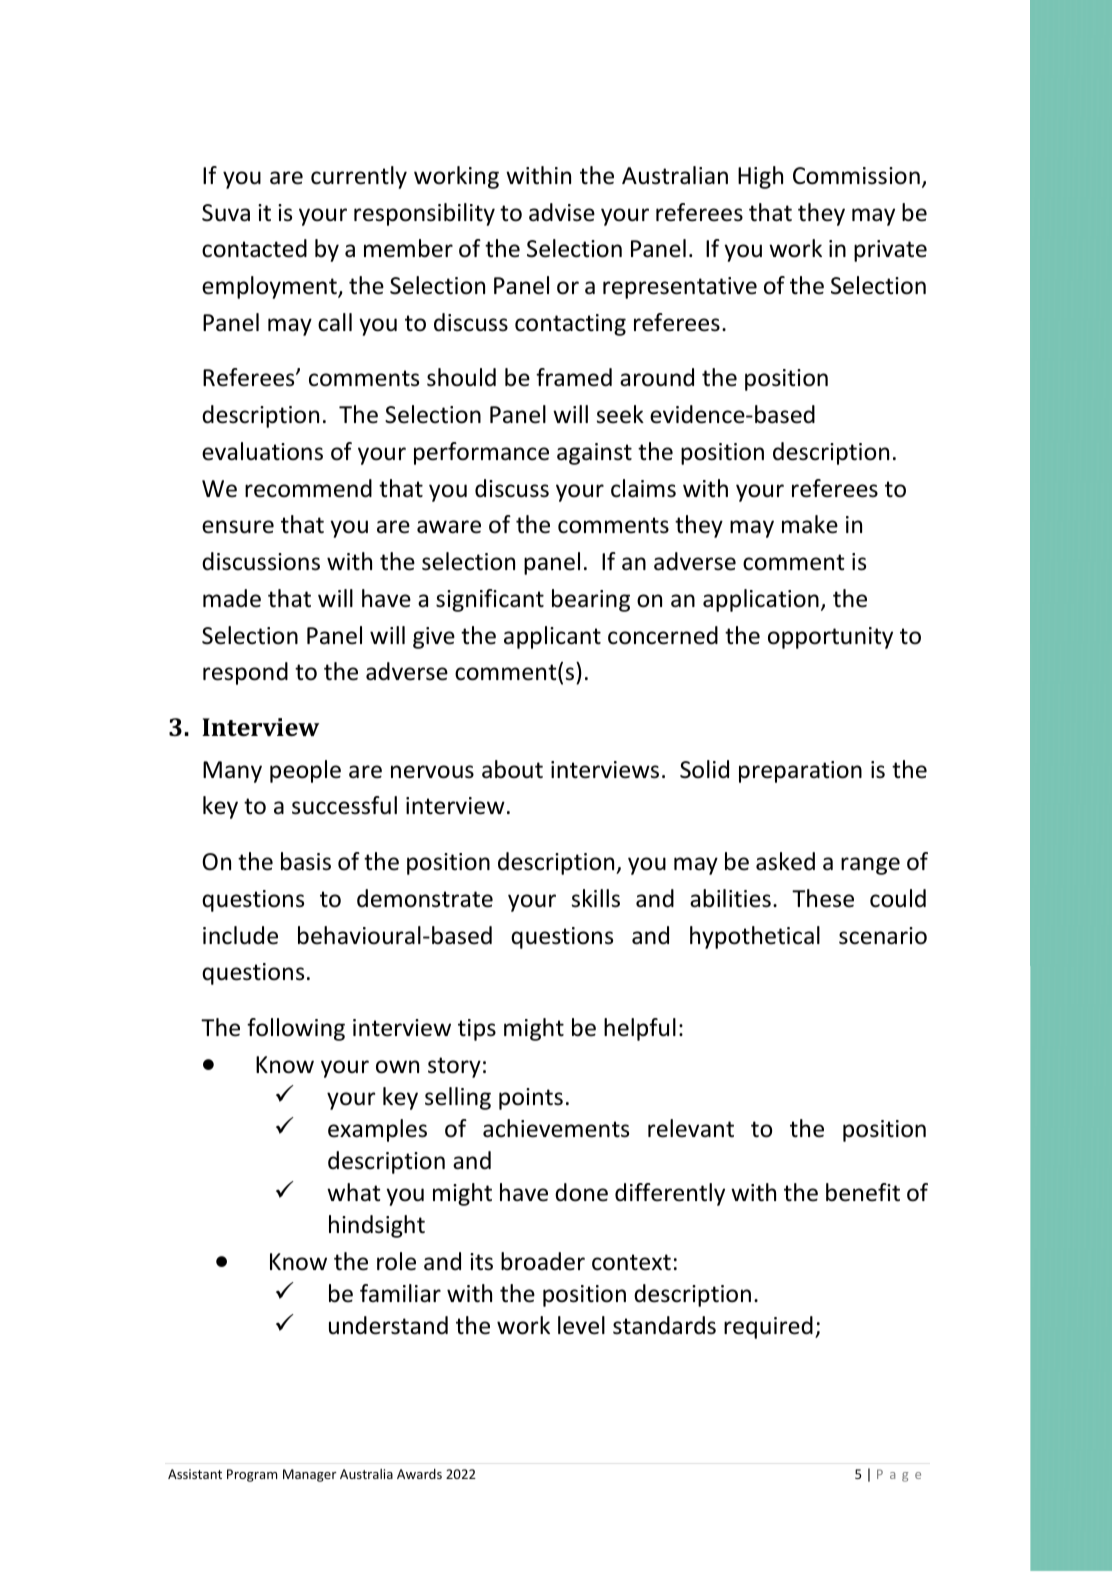 This document has width=1113, height=1575. I want to click on Commission, so click(856, 176).
